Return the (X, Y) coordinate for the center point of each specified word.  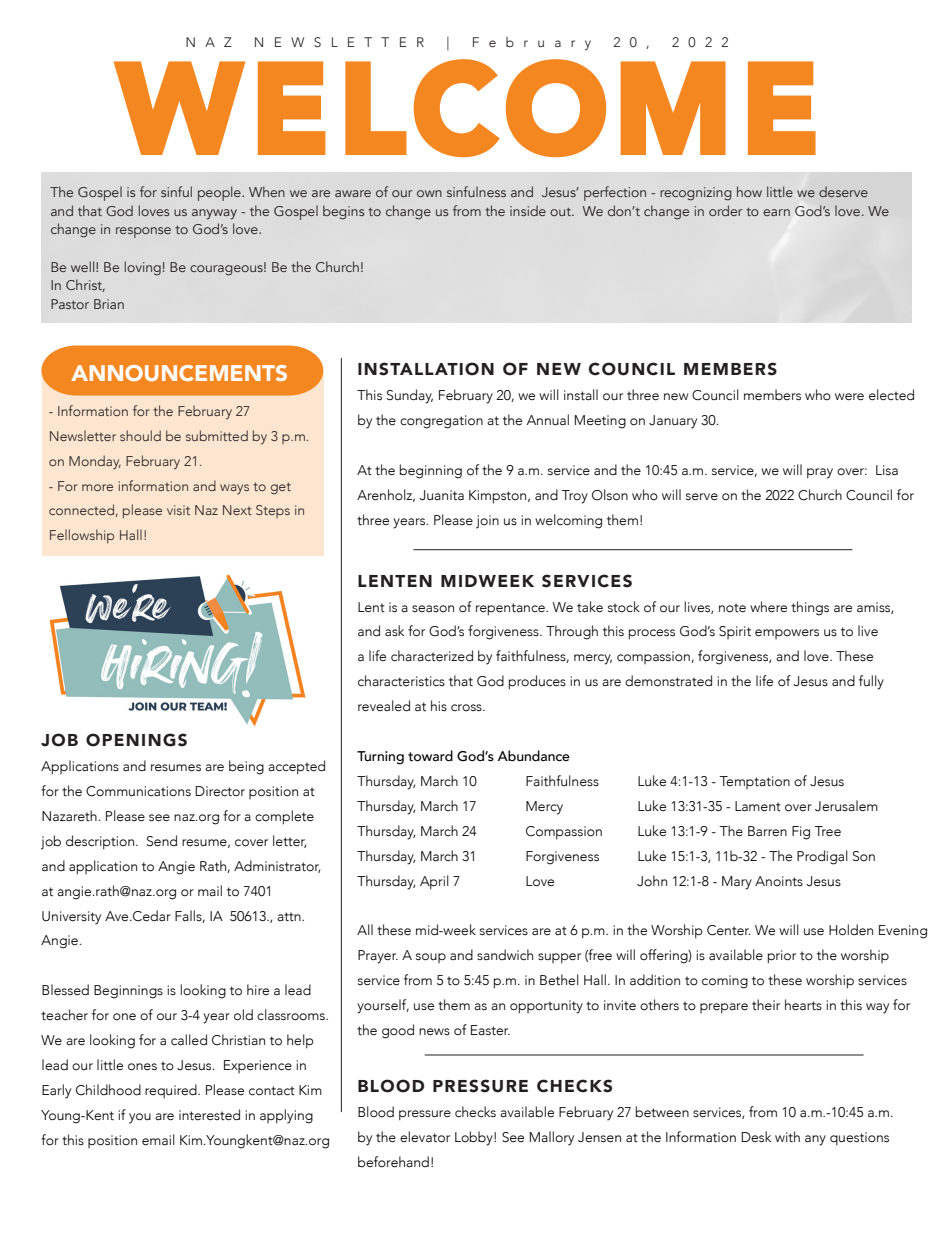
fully (871, 682)
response (143, 232)
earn (776, 212)
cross (467, 708)
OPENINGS (136, 740)
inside (528, 210)
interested (209, 1115)
